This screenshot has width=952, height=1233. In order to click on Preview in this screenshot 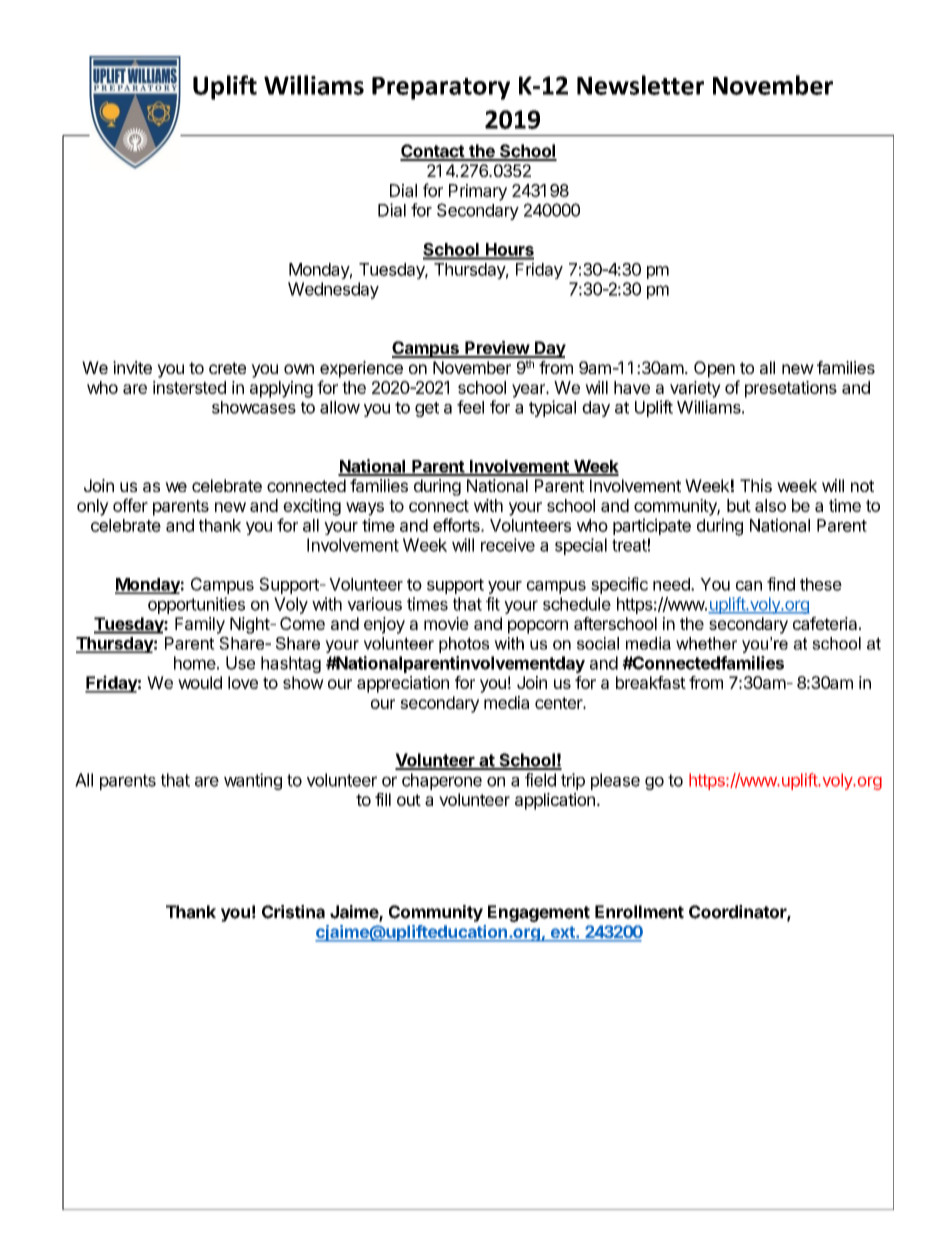, I will do `click(497, 349)`.
